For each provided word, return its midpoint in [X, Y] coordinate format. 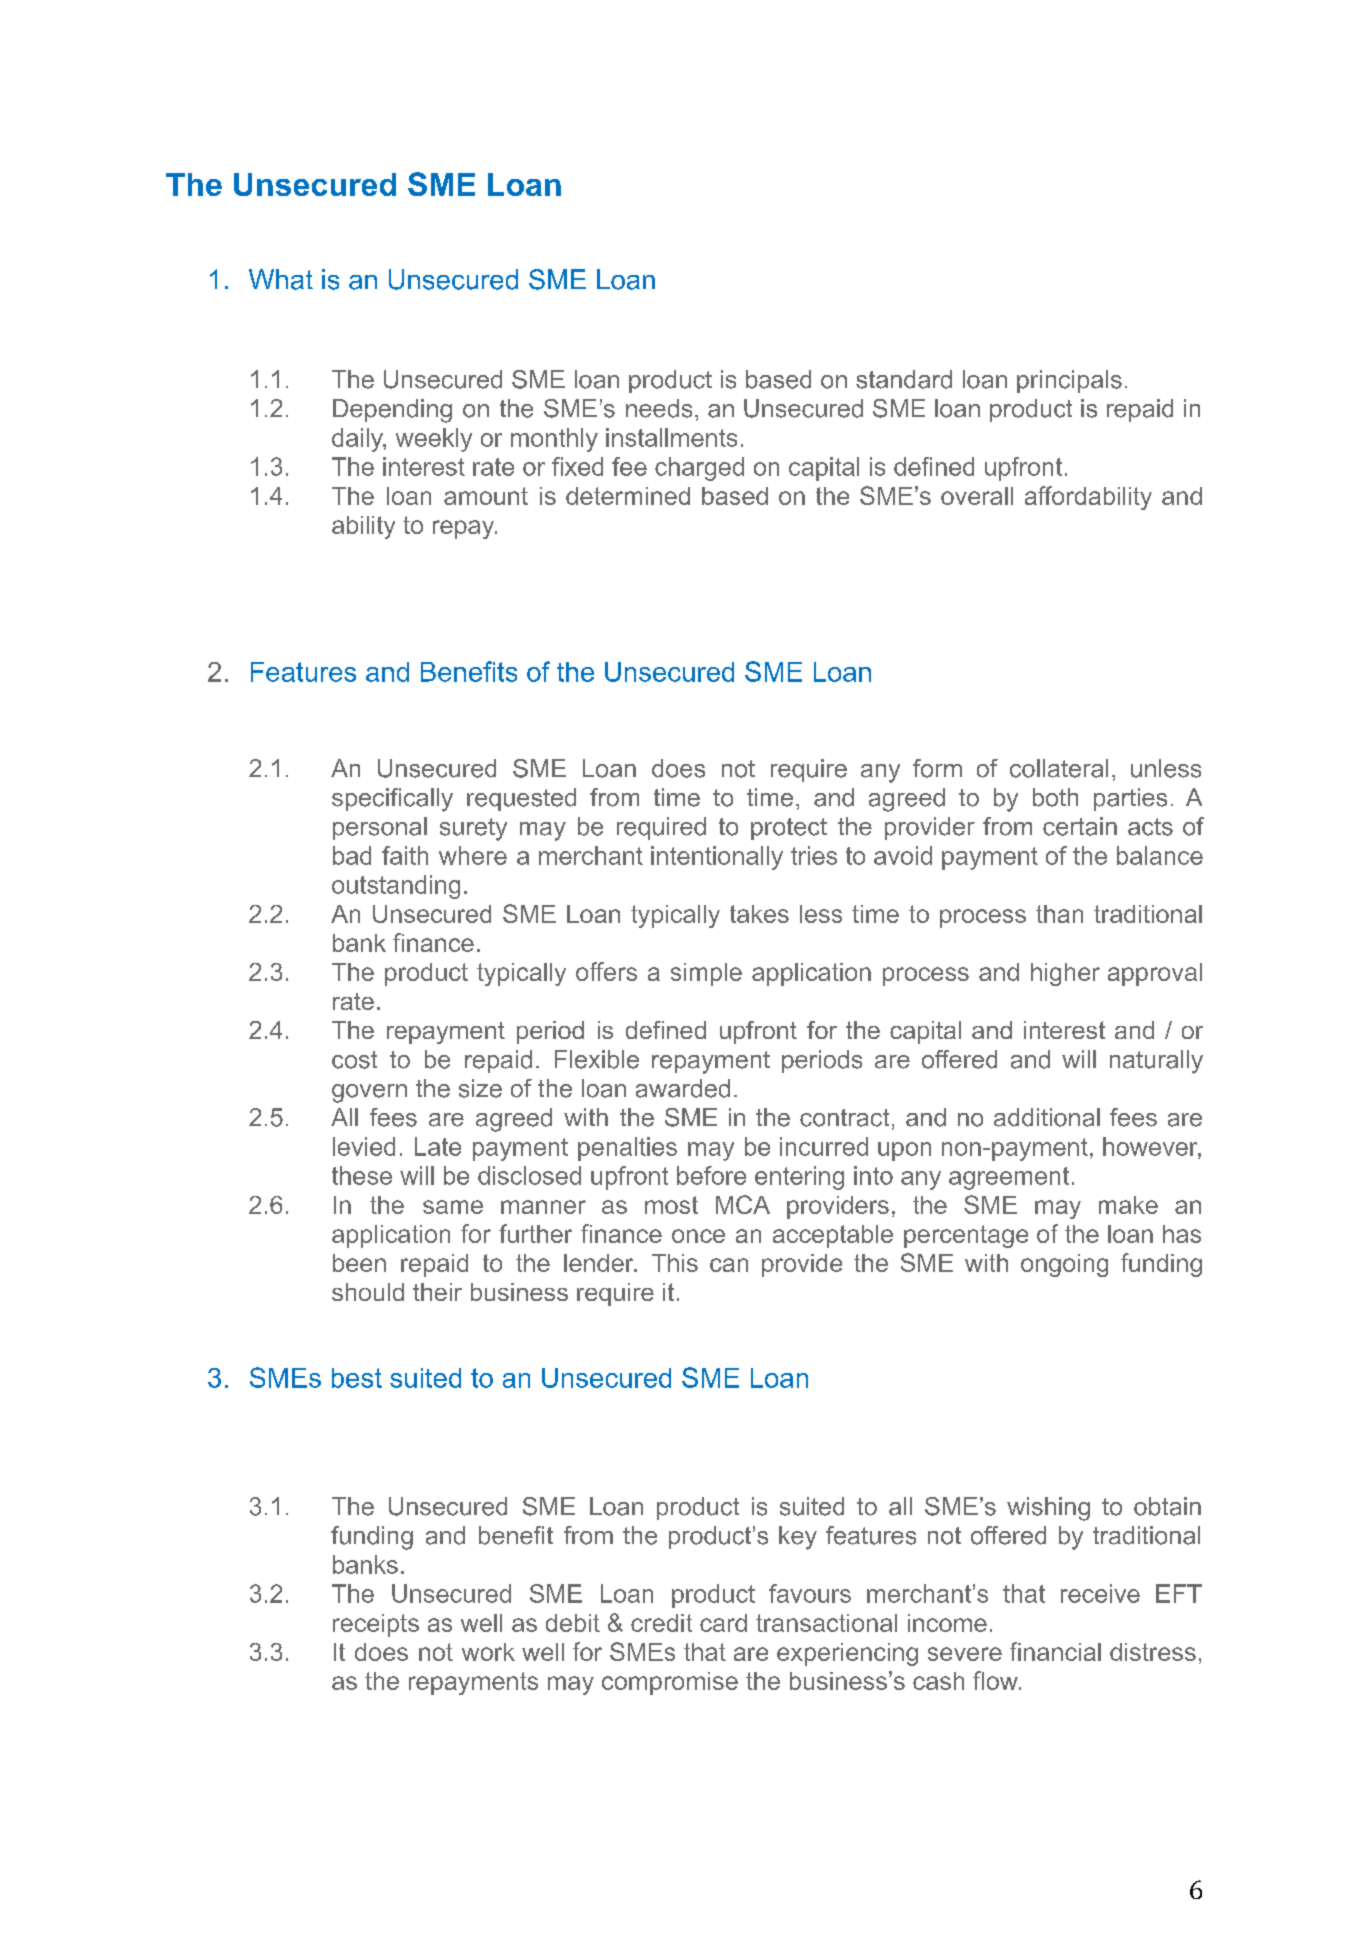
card [723, 1623]
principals [1069, 381]
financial [1055, 1651]
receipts [376, 1625]
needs [659, 408]
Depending [392, 411]
